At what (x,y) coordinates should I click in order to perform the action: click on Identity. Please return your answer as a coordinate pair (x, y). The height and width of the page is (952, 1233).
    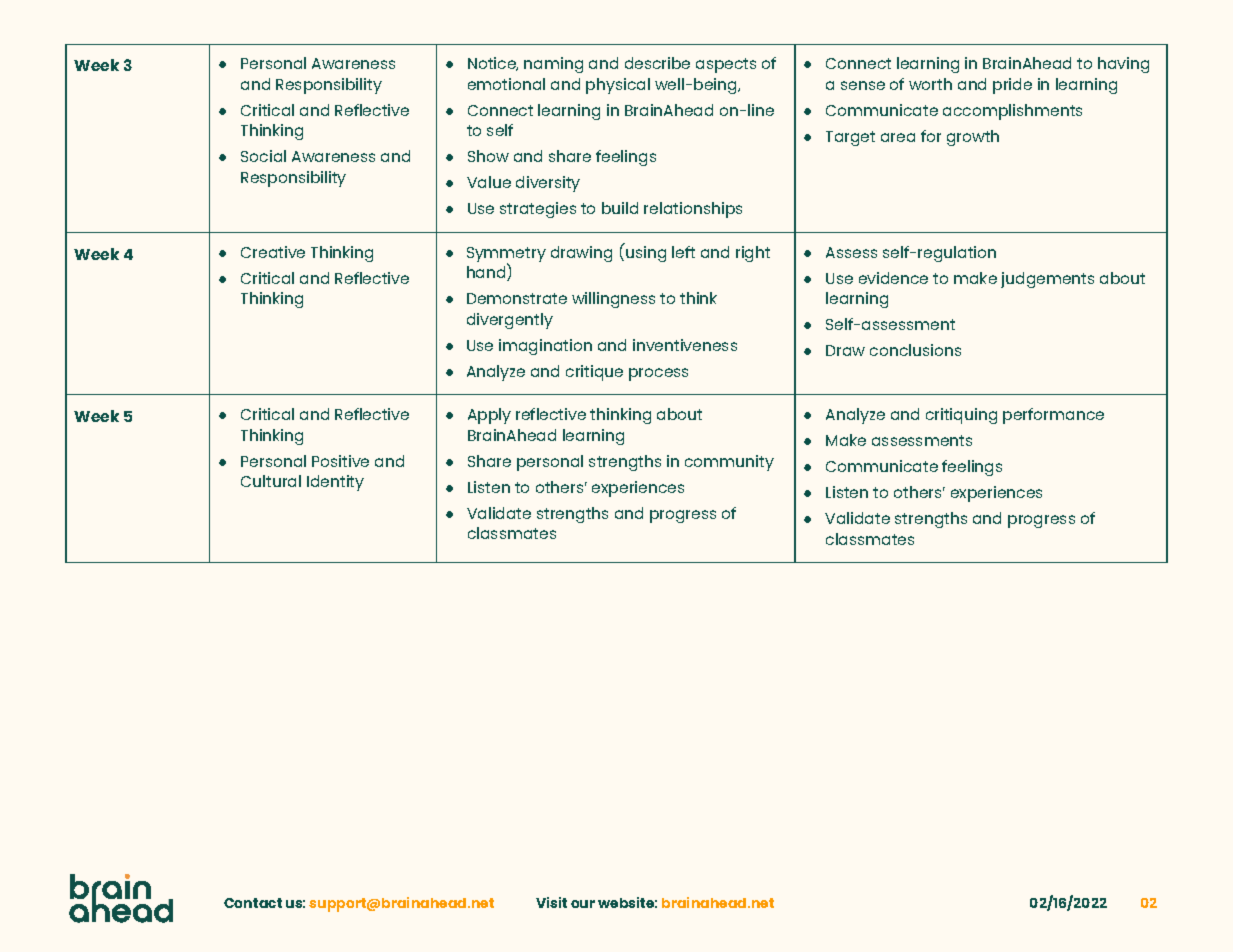
    Looking at the image, I should click on (335, 483).
